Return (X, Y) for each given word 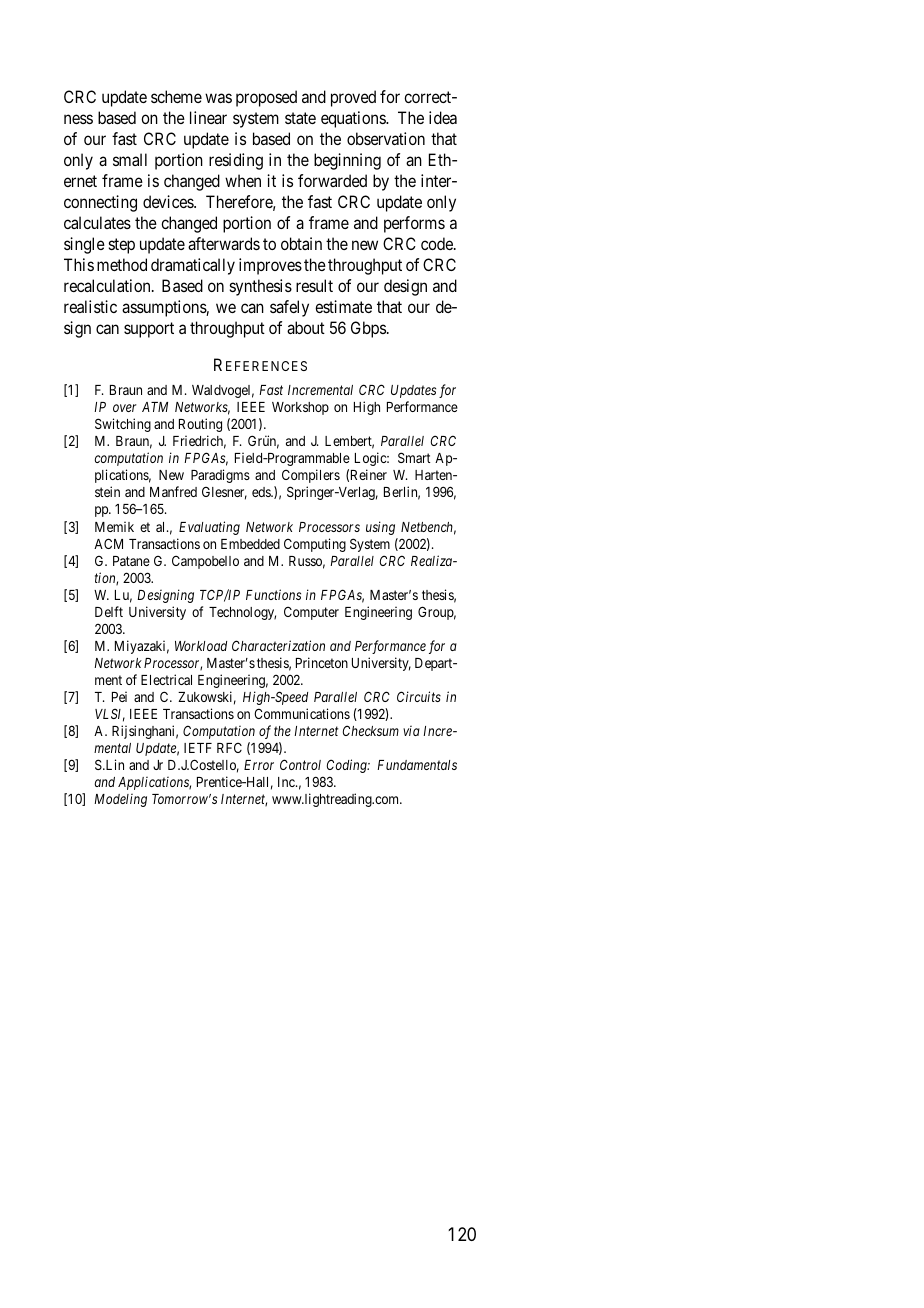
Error (259, 765)
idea (443, 117)
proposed (266, 98)
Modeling (120, 800)
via (411, 731)
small (130, 159)
